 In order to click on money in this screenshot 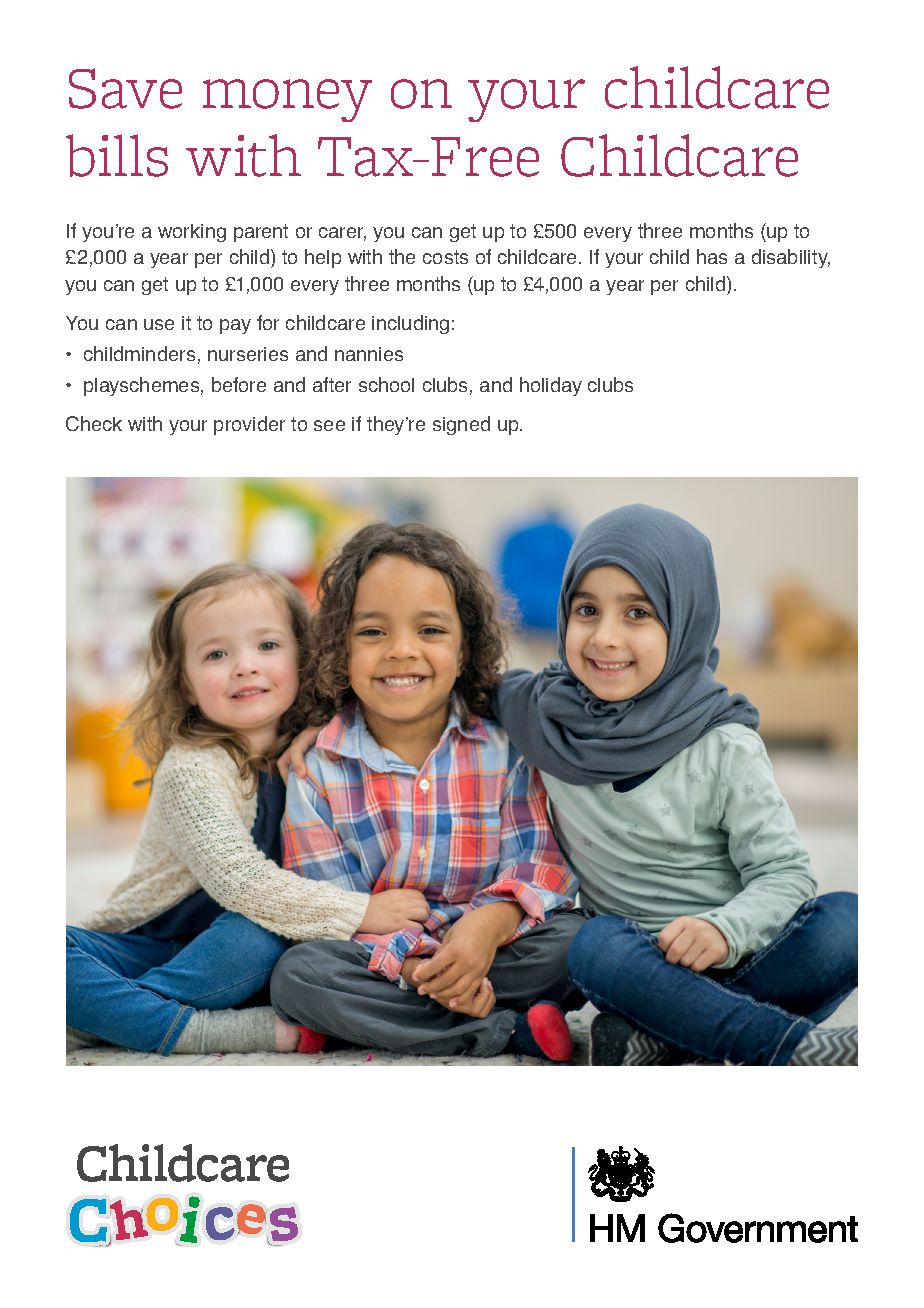, I will do `click(287, 100)`.
